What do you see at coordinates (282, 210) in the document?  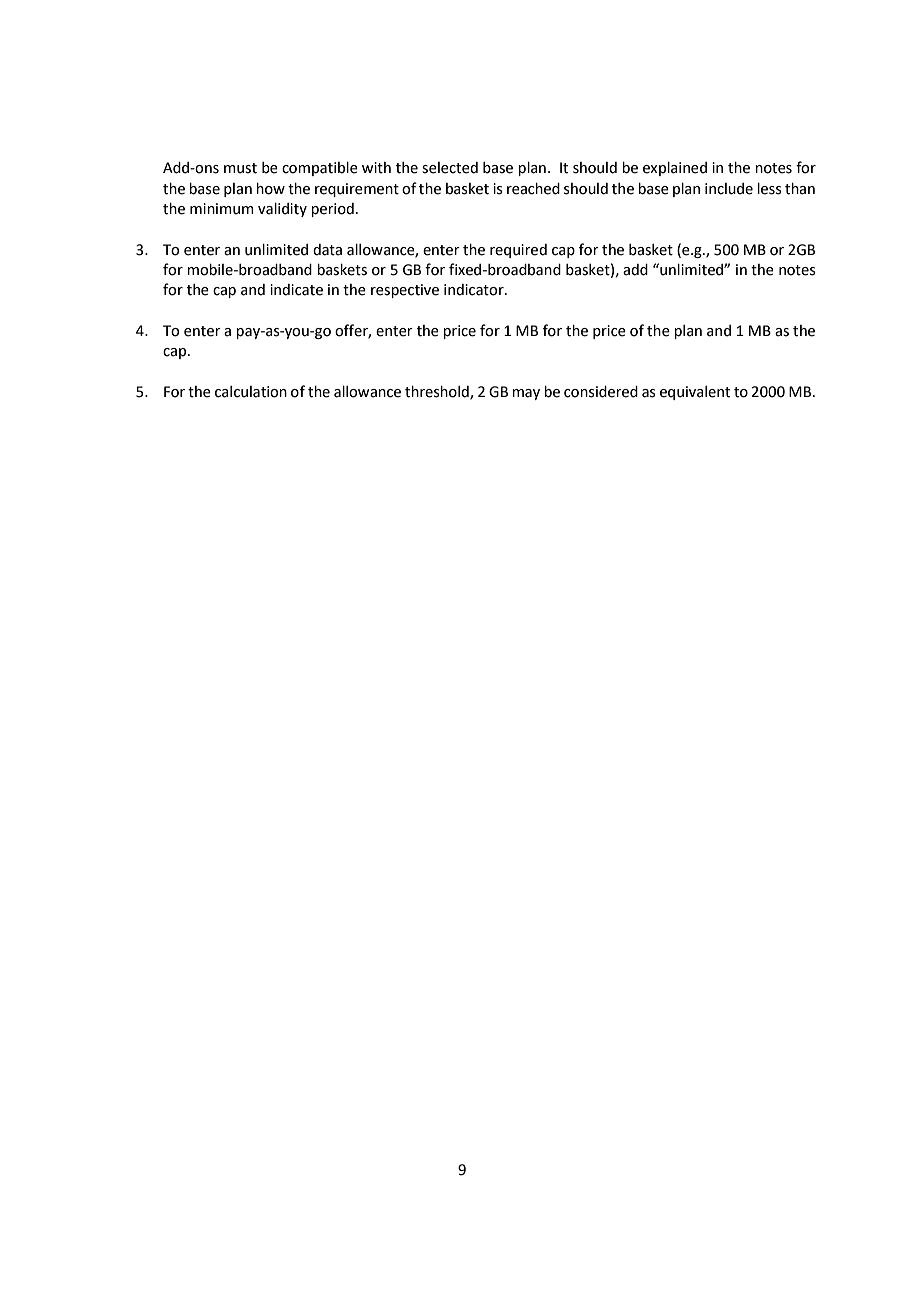 I see `validity` at bounding box center [282, 210].
